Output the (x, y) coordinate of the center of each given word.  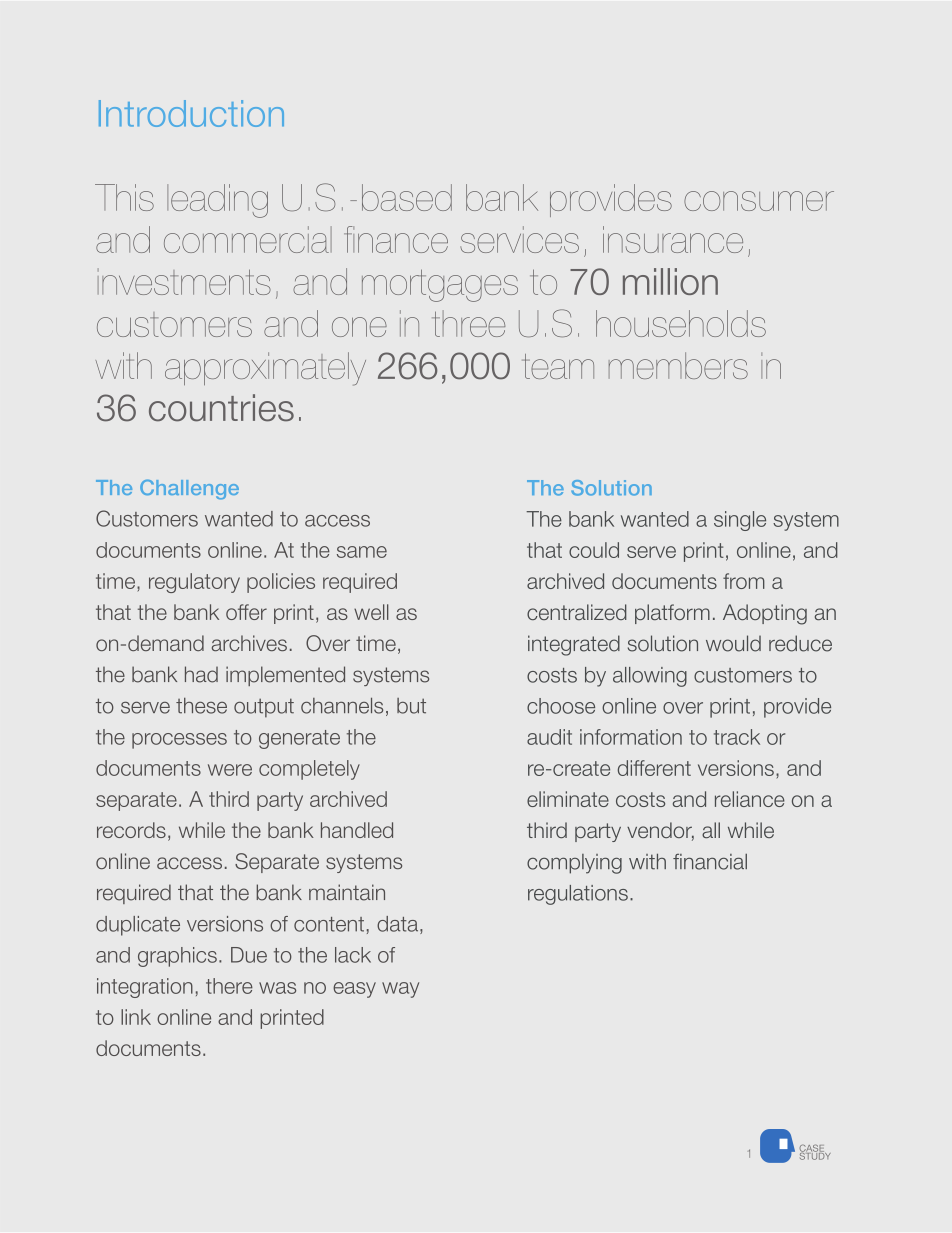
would (733, 643)
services (519, 239)
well (371, 612)
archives (249, 643)
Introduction (191, 113)
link (136, 1017)
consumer (759, 201)
